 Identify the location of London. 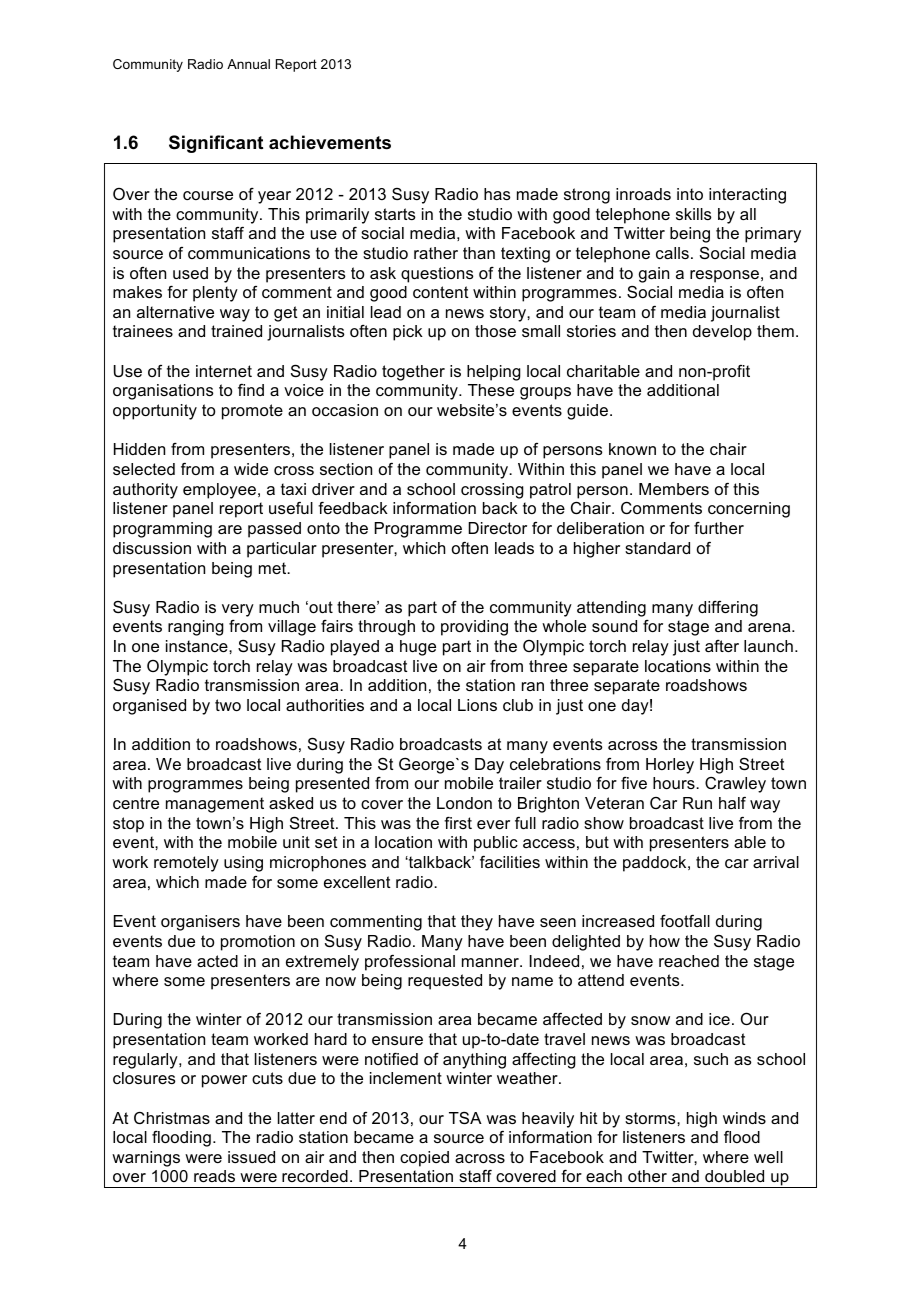
(464, 803).
